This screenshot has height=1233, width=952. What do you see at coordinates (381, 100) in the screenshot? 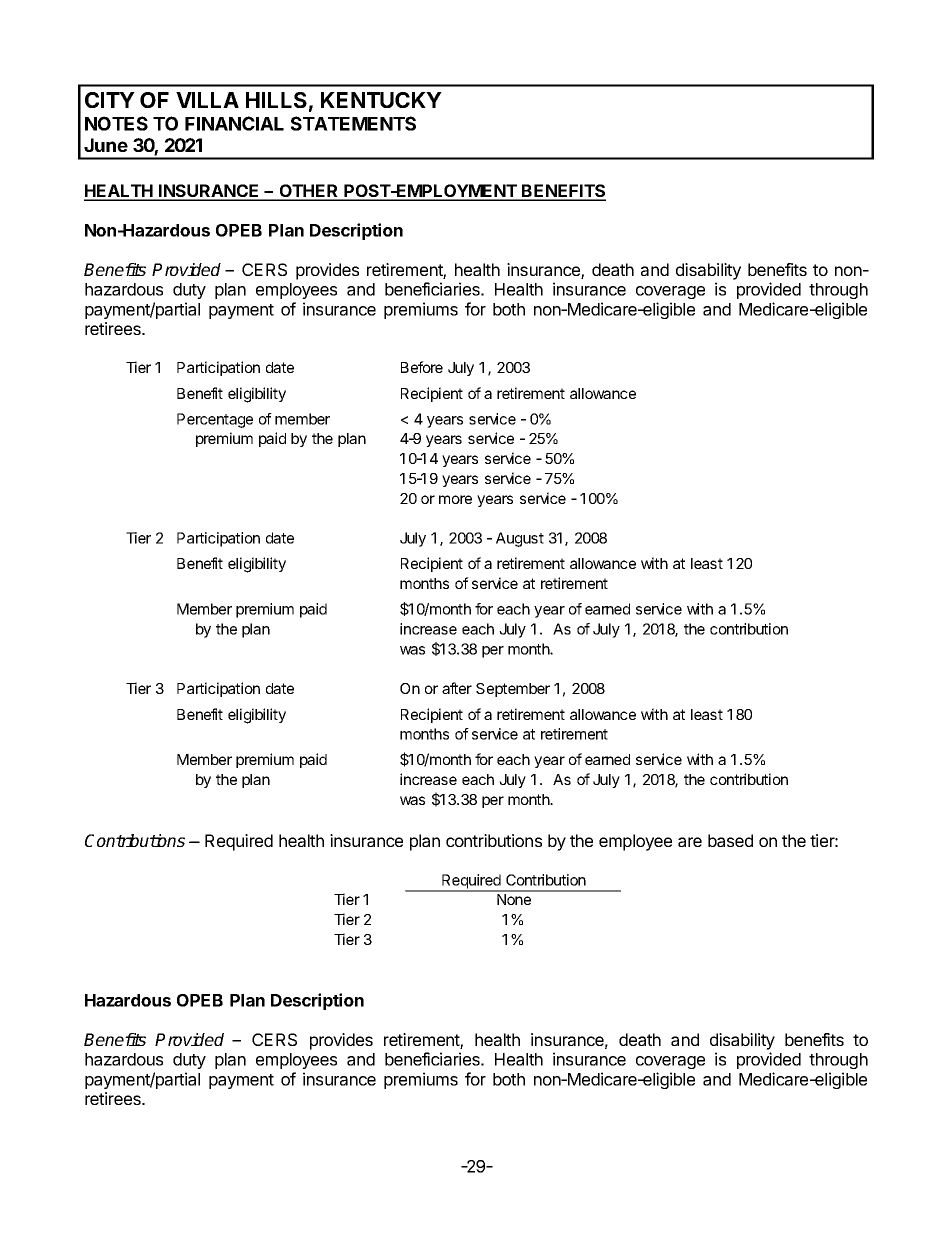
I see `KENTUCKY` at bounding box center [381, 100].
